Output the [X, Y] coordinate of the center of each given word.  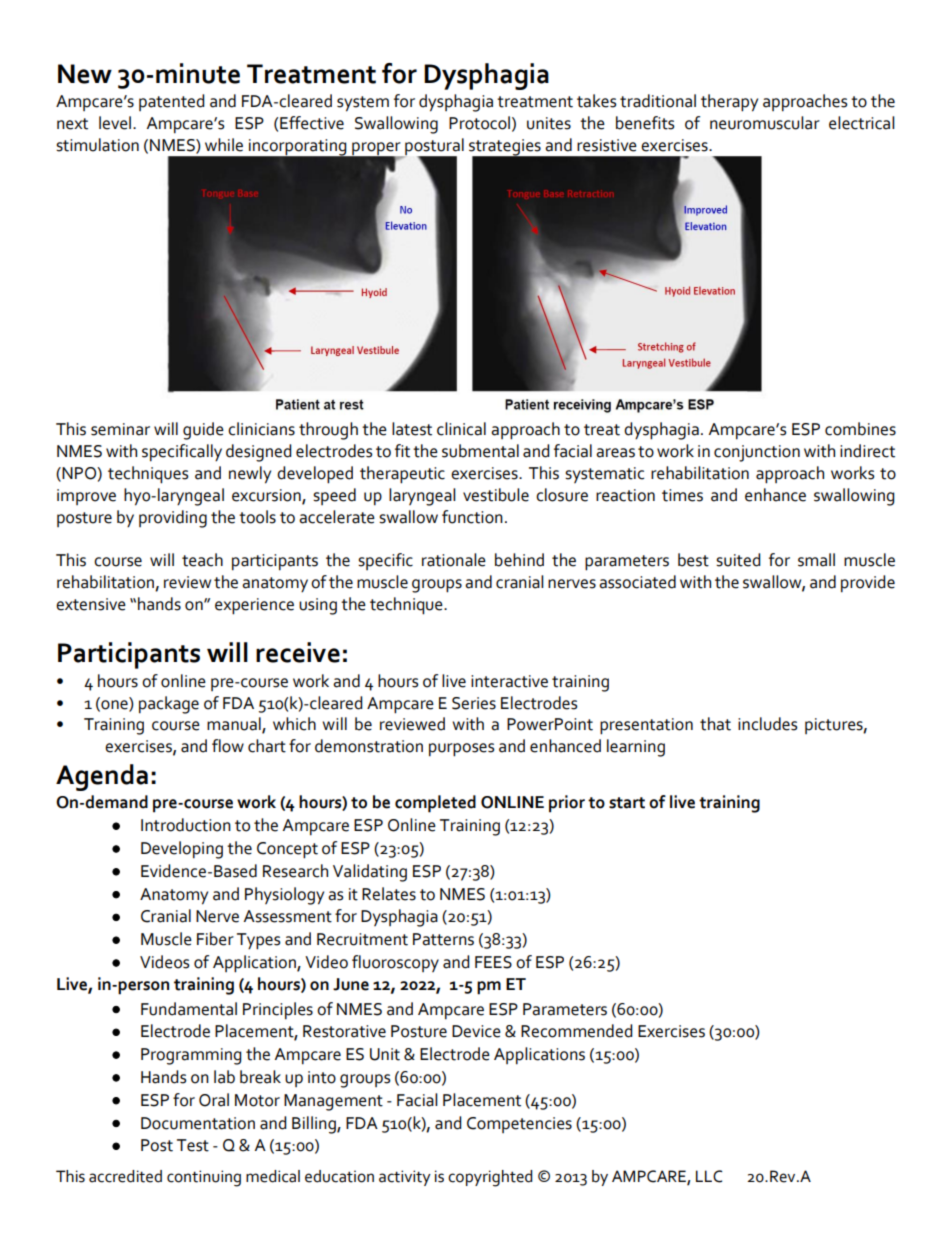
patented [172, 102]
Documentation [198, 1123]
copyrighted [490, 1178]
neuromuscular [765, 123]
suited [738, 560]
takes [597, 101]
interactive [509, 681]
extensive [91, 604]
